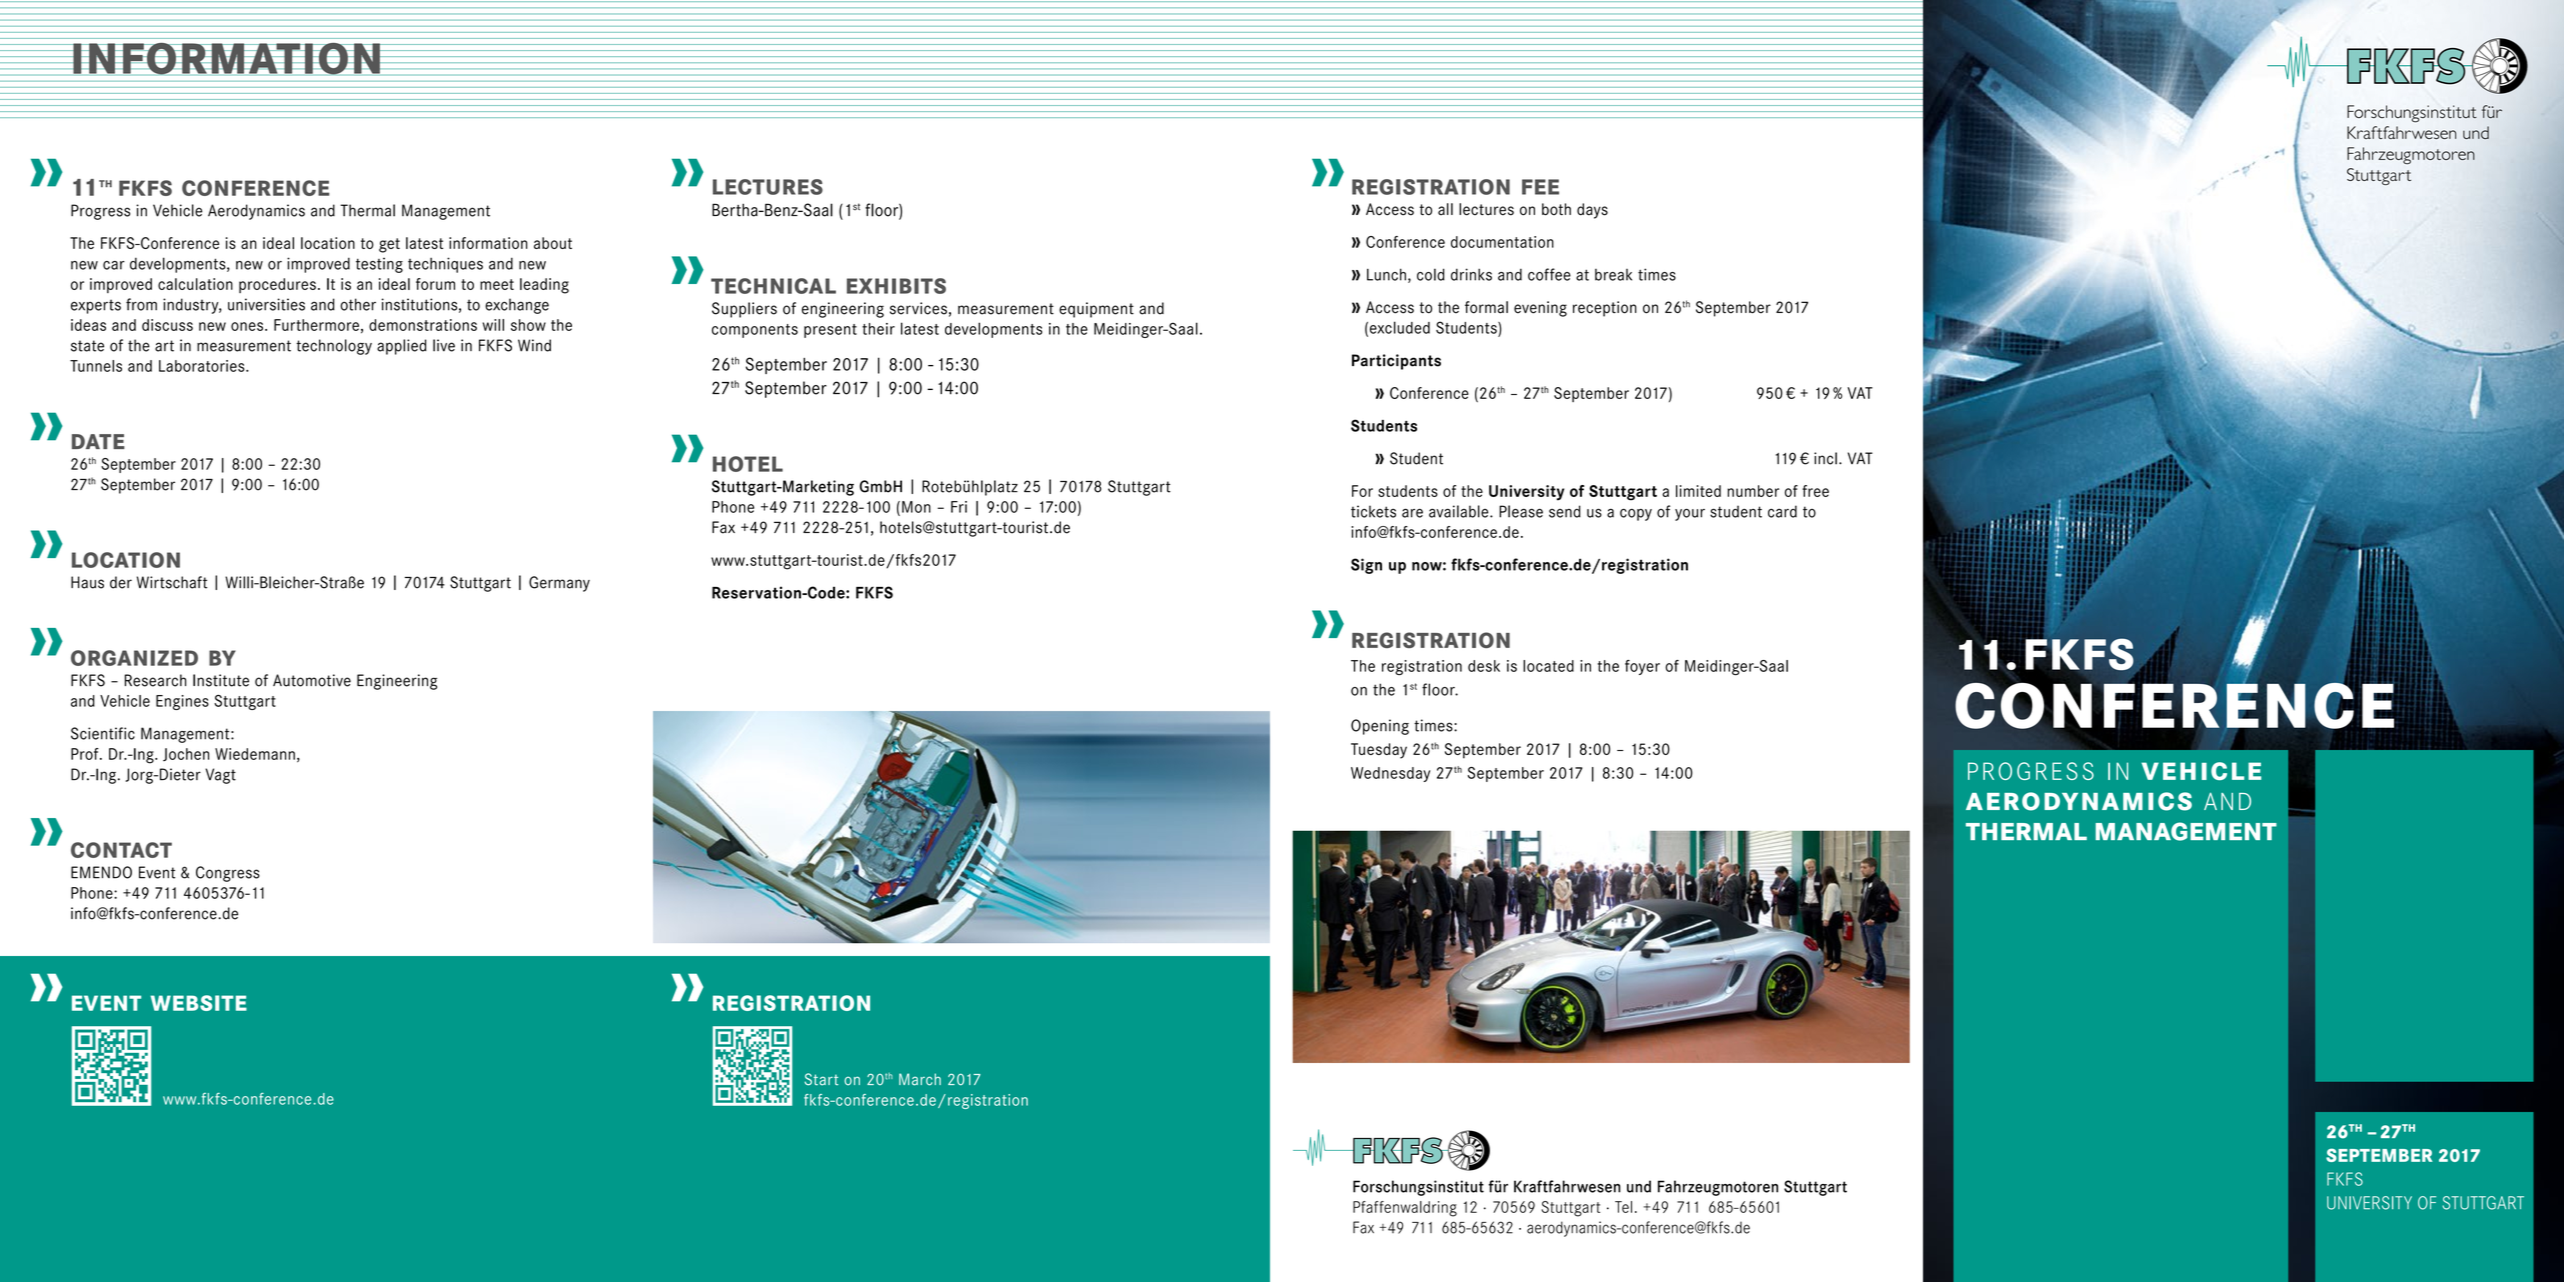 The image size is (2564, 1282). Describe the element at coordinates (1592, 211) in the screenshot. I see `days` at that location.
